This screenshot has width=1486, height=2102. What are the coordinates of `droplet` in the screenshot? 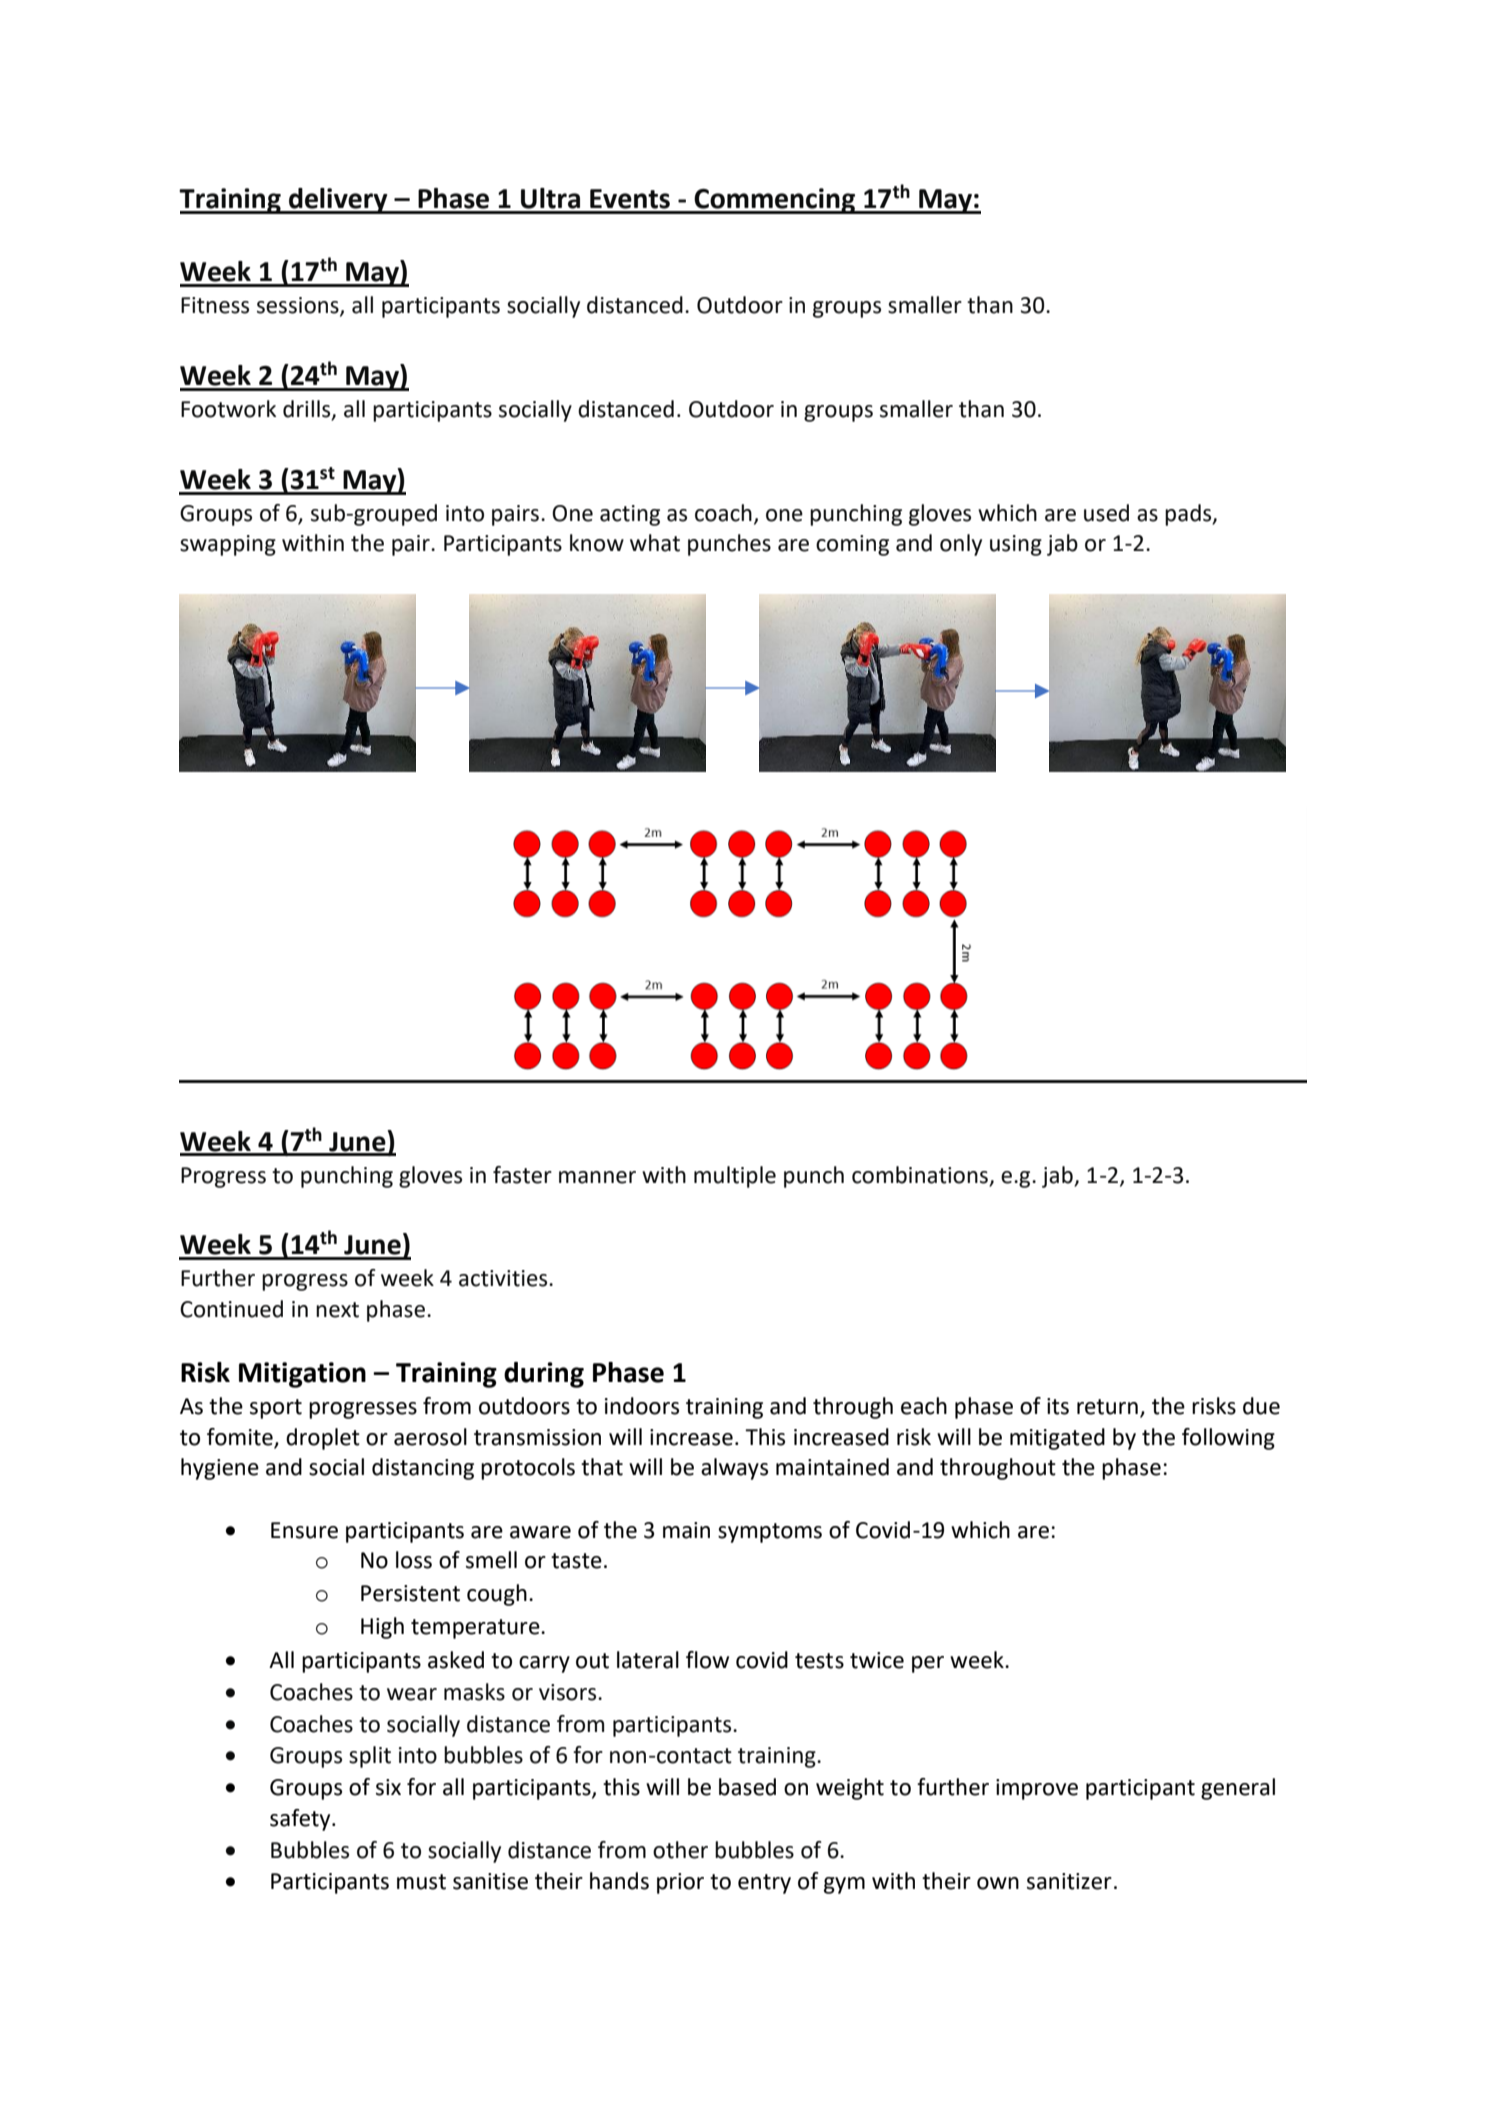 It's located at (323, 1439).
